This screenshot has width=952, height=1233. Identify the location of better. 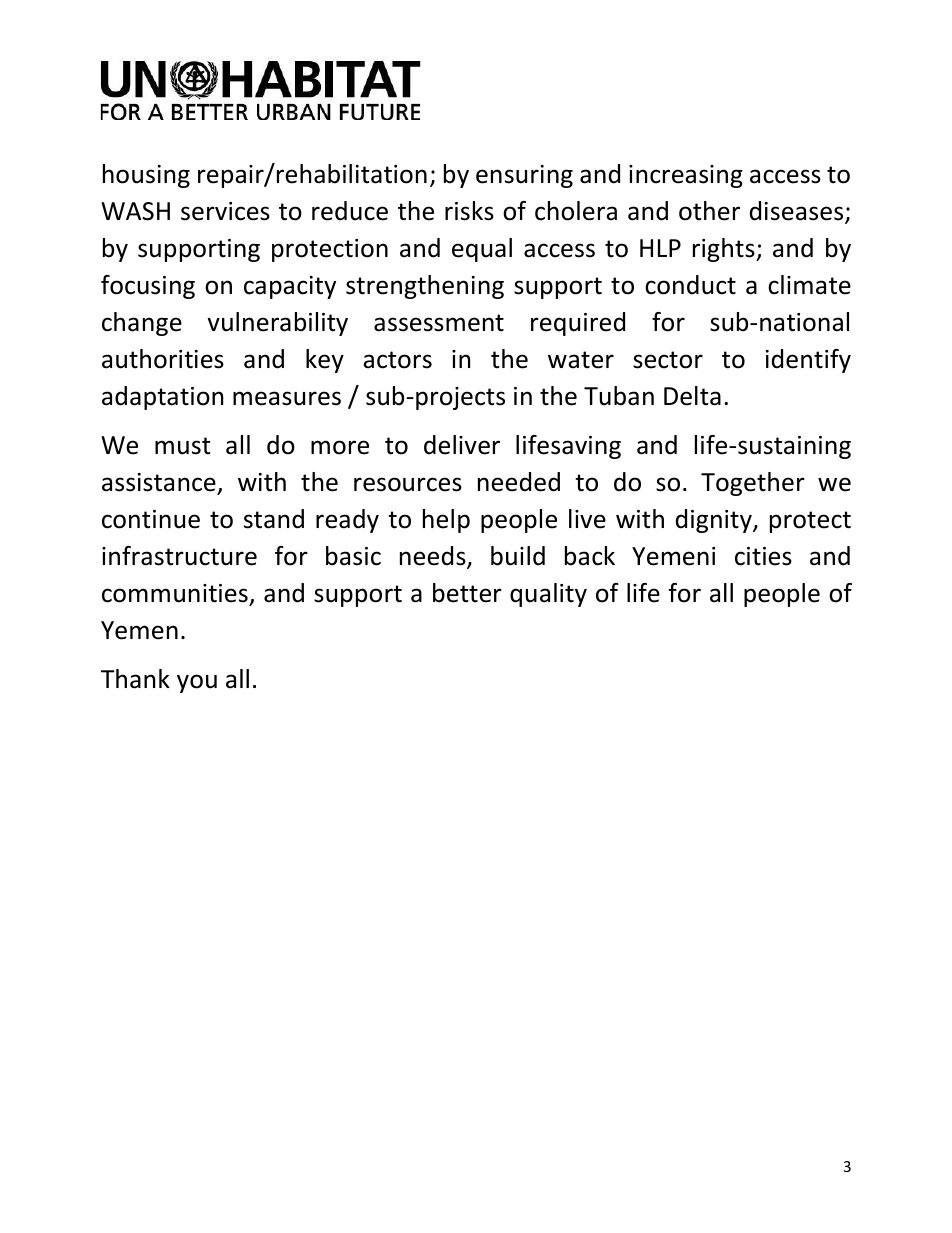
(467, 593).
